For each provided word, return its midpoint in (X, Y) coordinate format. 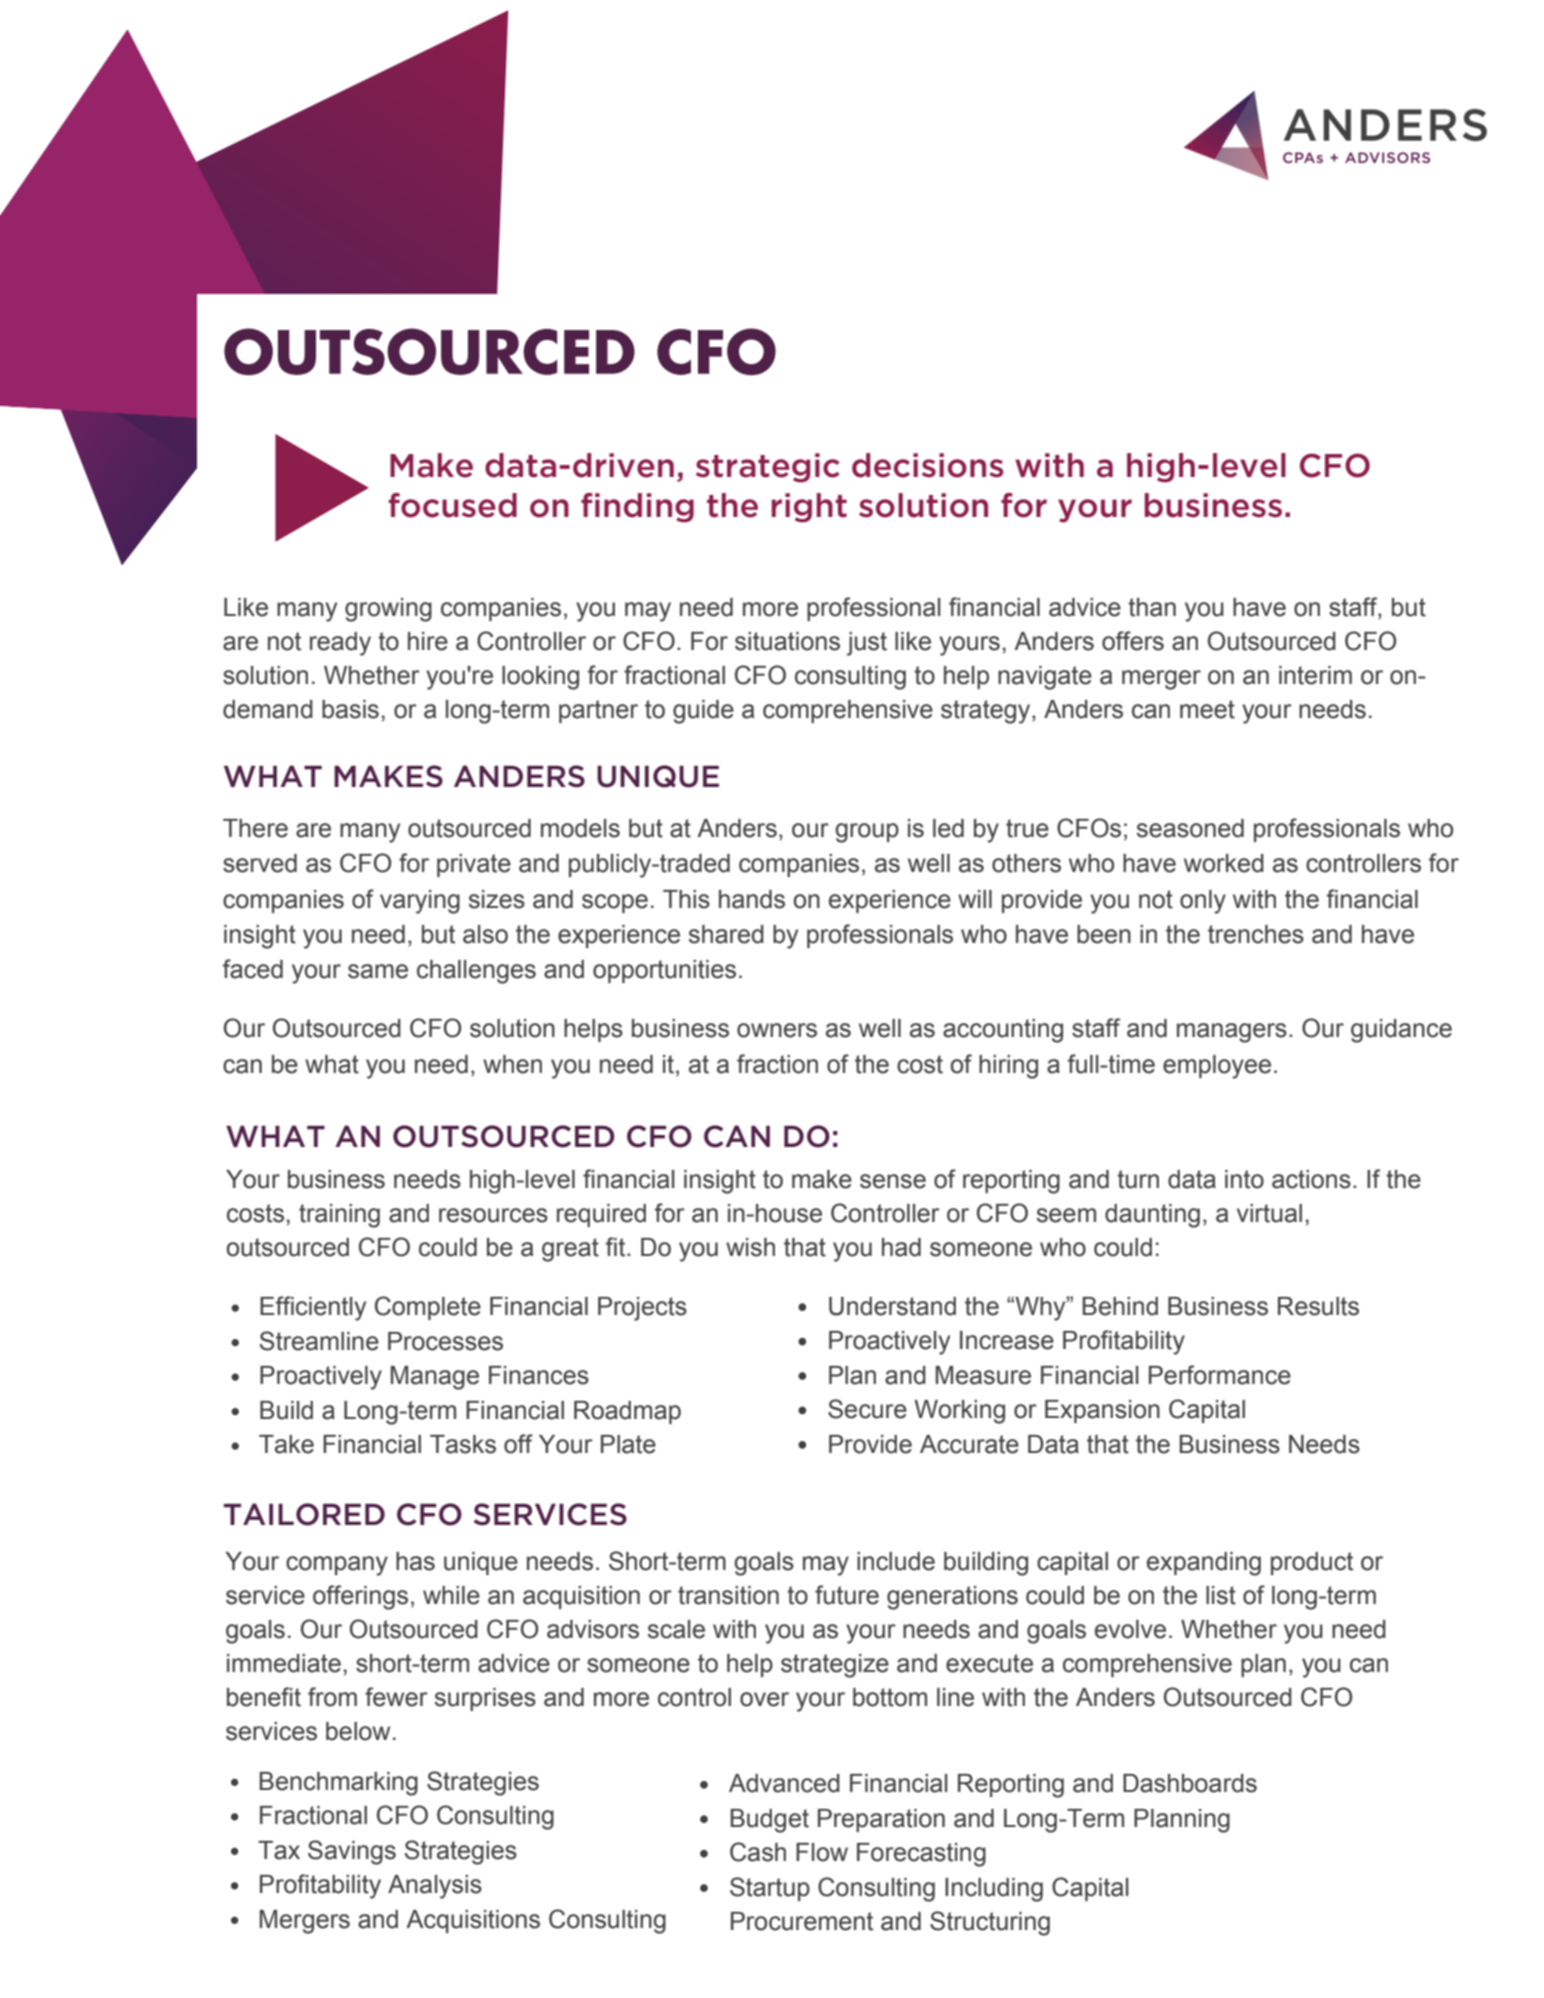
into (1244, 1179)
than (1152, 607)
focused (453, 505)
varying (420, 902)
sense (893, 1181)
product (1312, 1563)
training (339, 1216)
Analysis (435, 1887)
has (415, 1561)
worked (1224, 863)
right (809, 508)
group (867, 833)
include (896, 1561)
